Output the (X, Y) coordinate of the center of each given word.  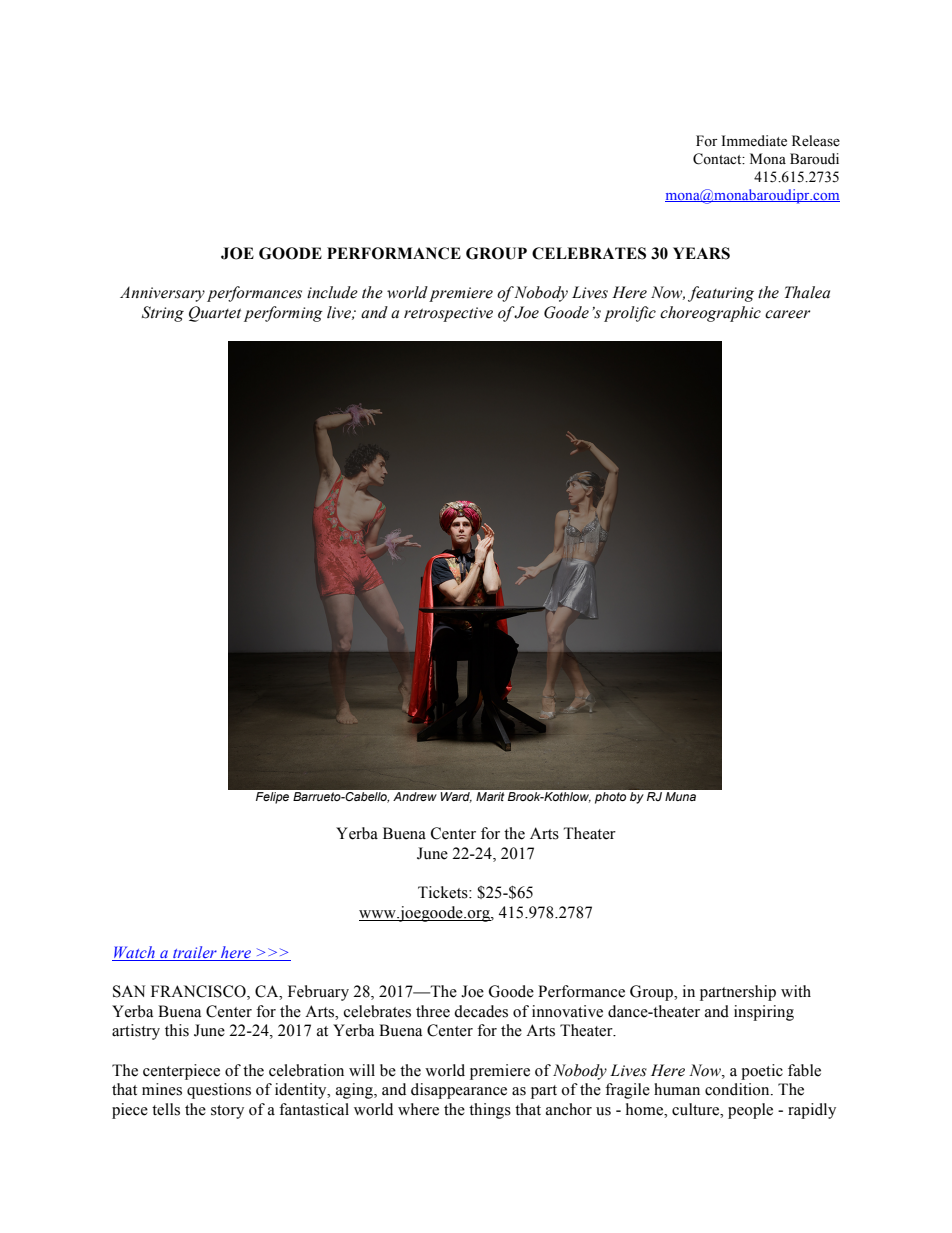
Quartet (215, 314)
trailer (195, 952)
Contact (718, 159)
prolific (630, 314)
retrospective (448, 314)
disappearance (459, 1091)
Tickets (444, 892)
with (796, 991)
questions (219, 1091)
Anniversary (162, 294)
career (787, 314)
